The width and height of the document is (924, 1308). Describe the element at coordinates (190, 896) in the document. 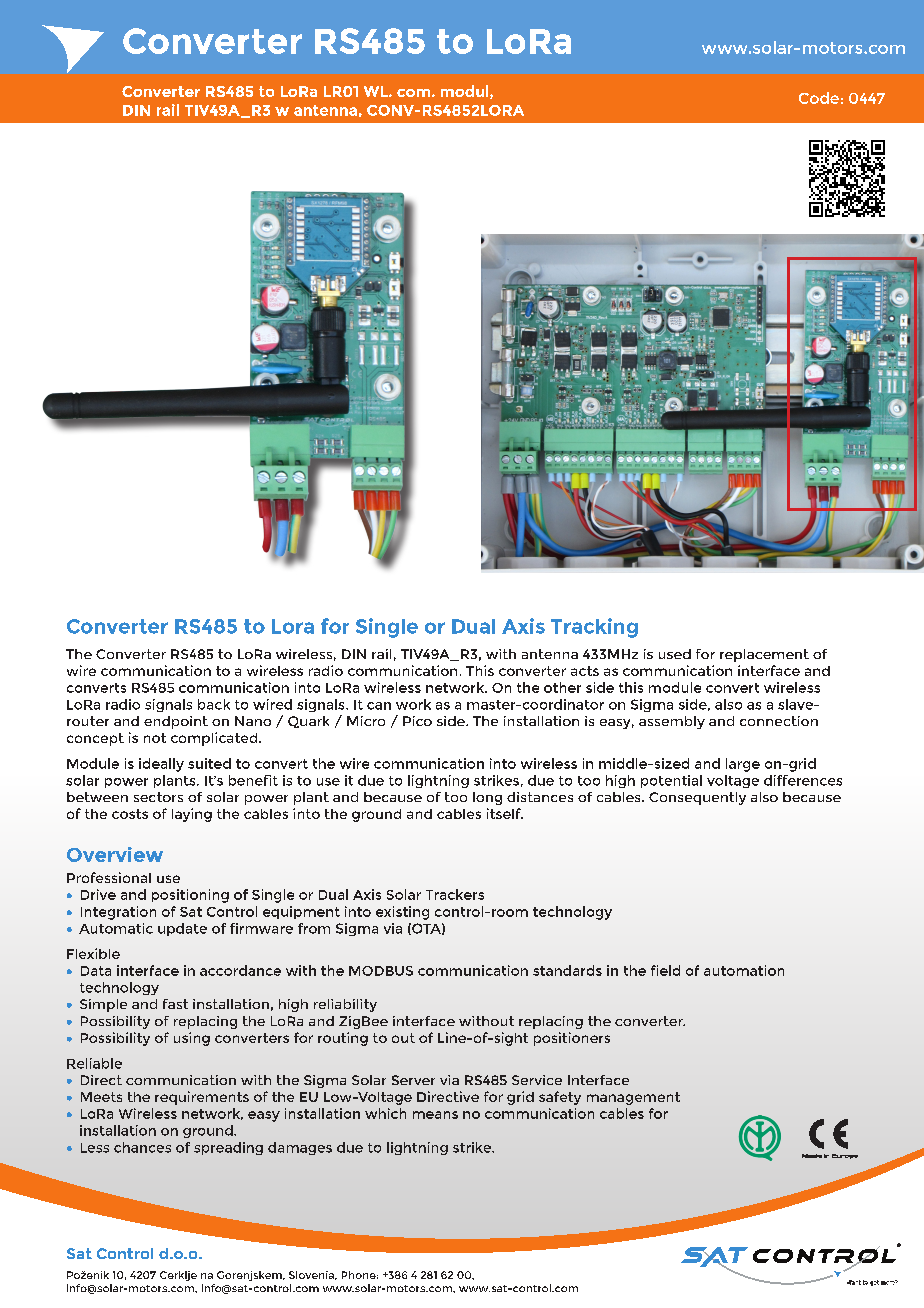

I see `positioning` at that location.
